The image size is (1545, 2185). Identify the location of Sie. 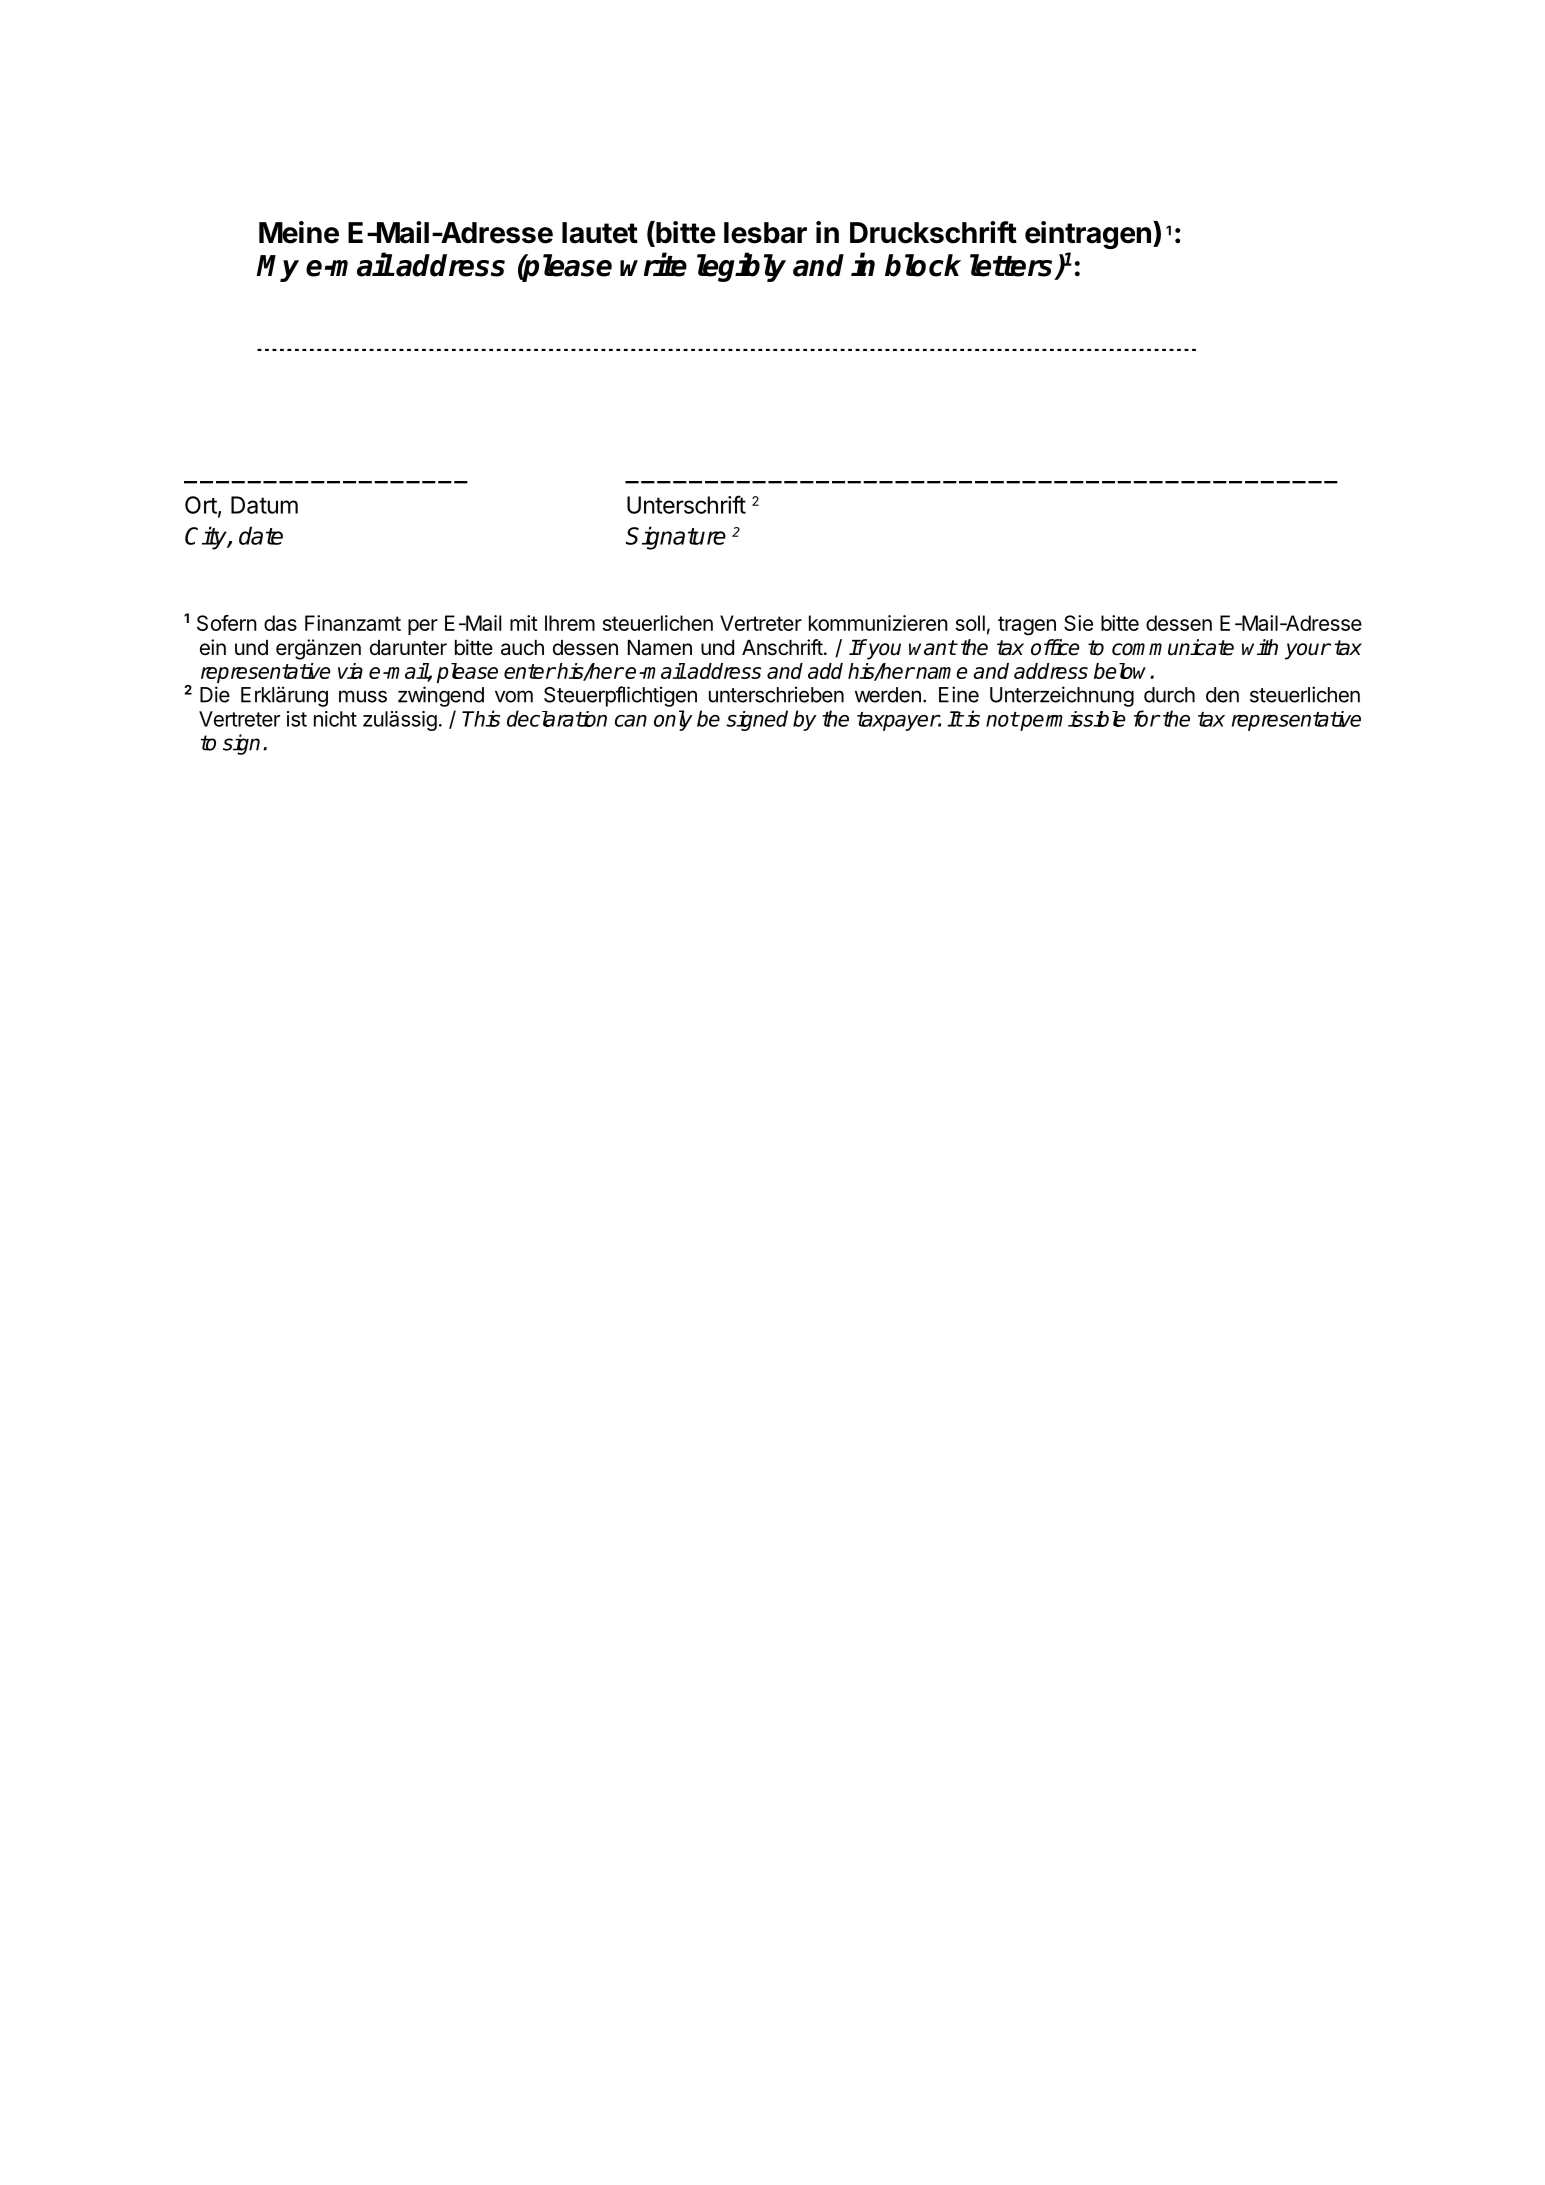
(1078, 623).
